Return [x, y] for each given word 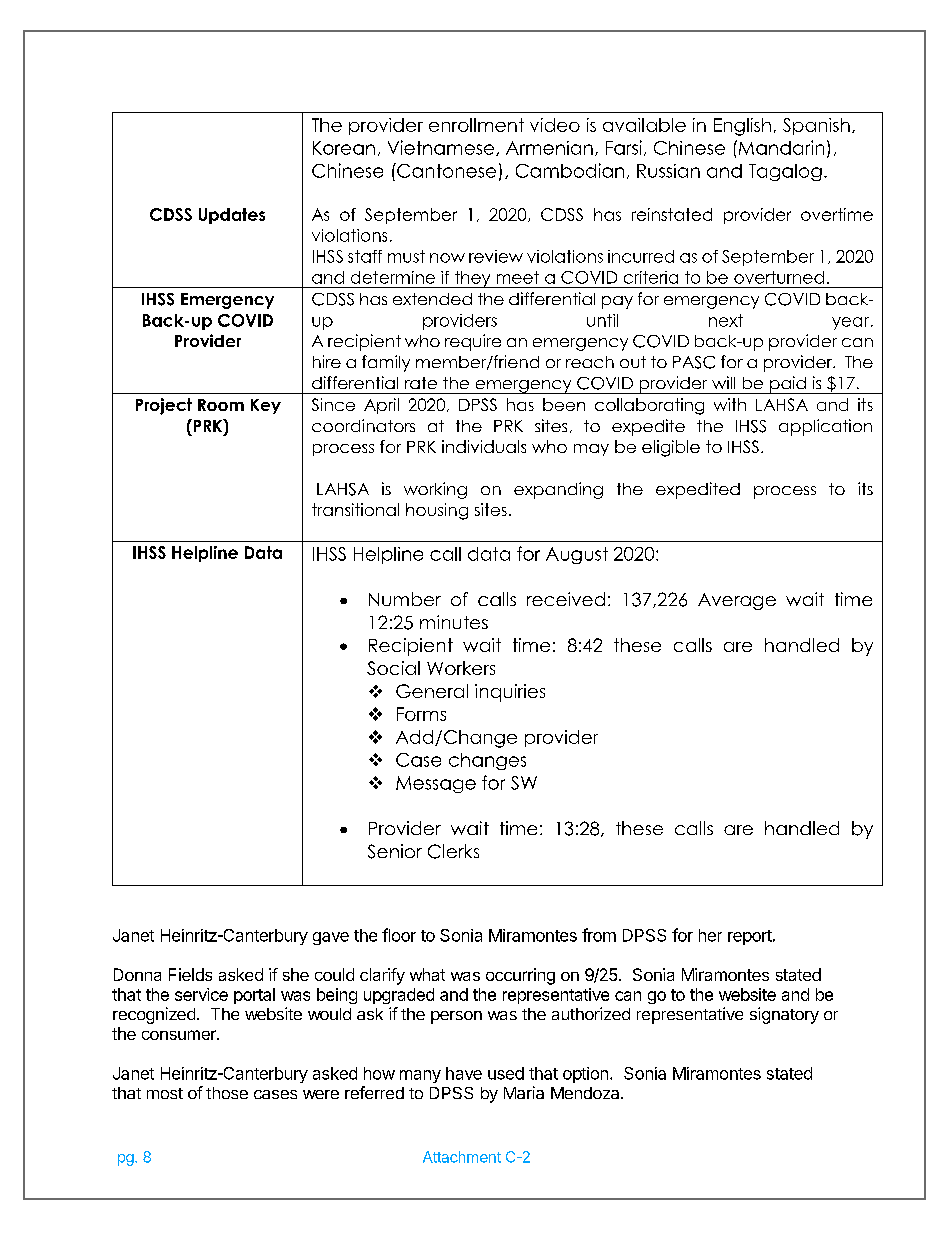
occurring [520, 976]
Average [737, 601]
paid [788, 385]
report [750, 937]
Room [221, 405]
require [473, 342]
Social [393, 668]
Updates [232, 216]
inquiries [510, 693]
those [227, 1093]
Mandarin [780, 147]
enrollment [476, 125]
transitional [355, 509]
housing [437, 511]
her [710, 935]
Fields [190, 974]
